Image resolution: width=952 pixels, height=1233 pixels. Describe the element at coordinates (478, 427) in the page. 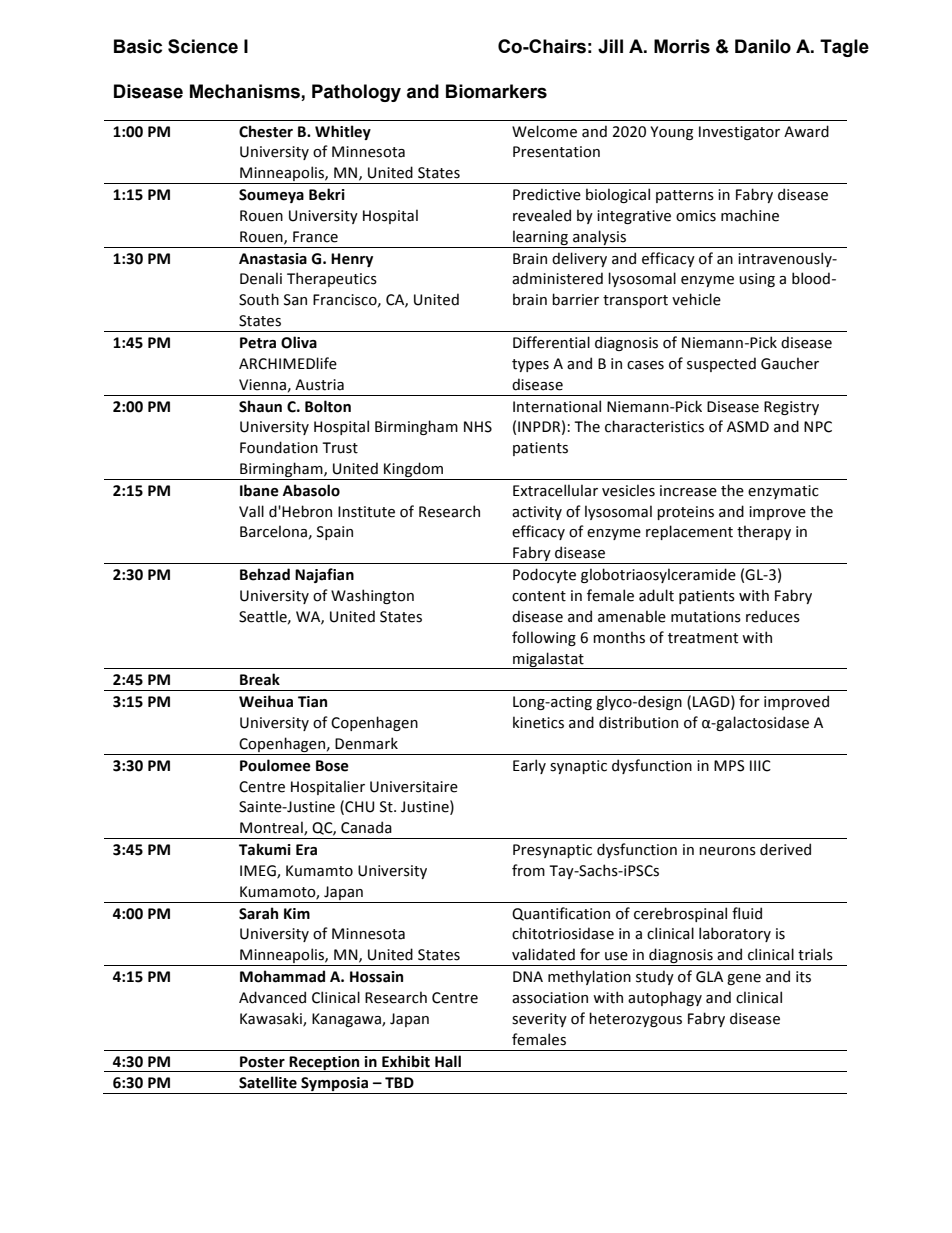

I see `NHS` at that location.
